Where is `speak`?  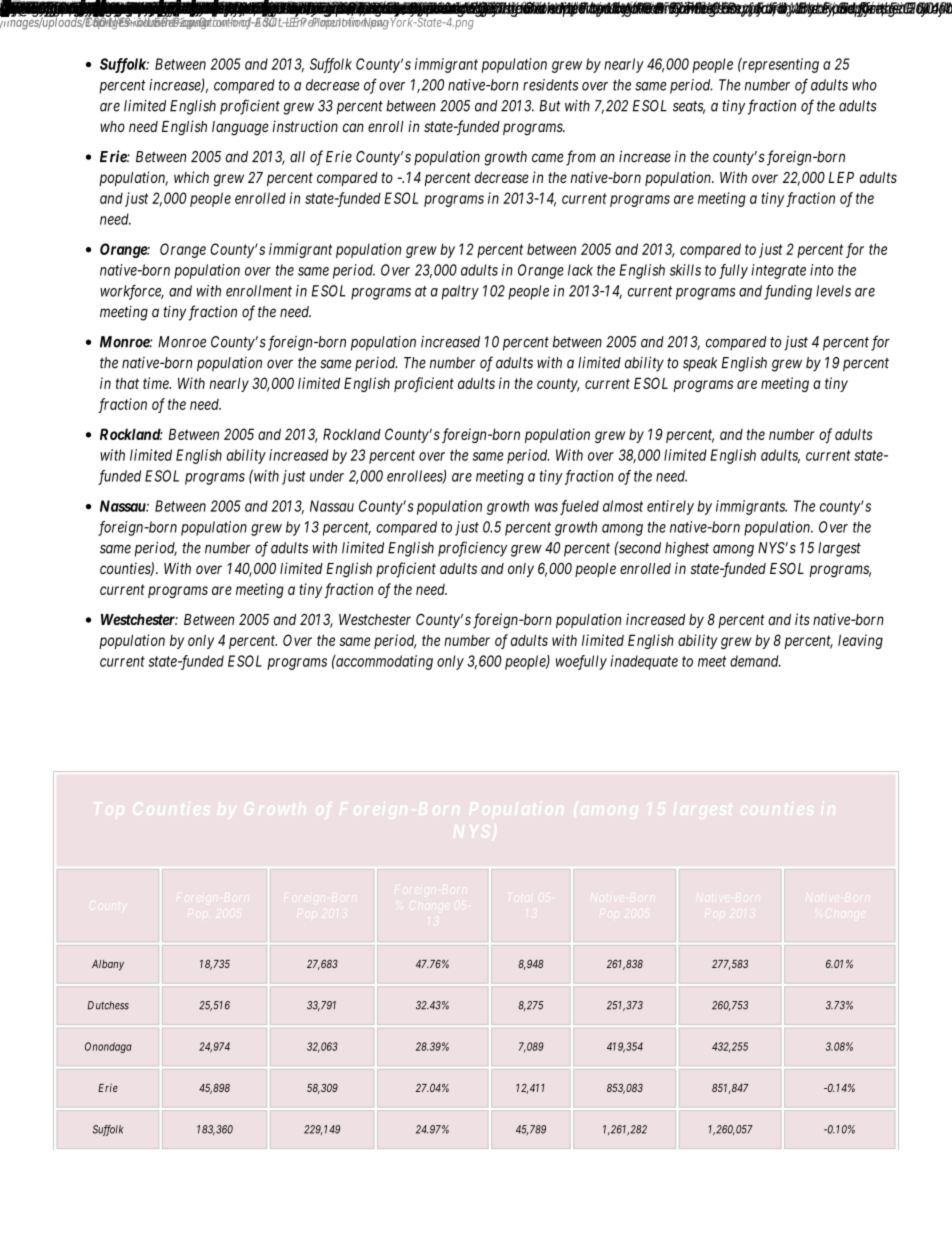 speak is located at coordinates (700, 364).
